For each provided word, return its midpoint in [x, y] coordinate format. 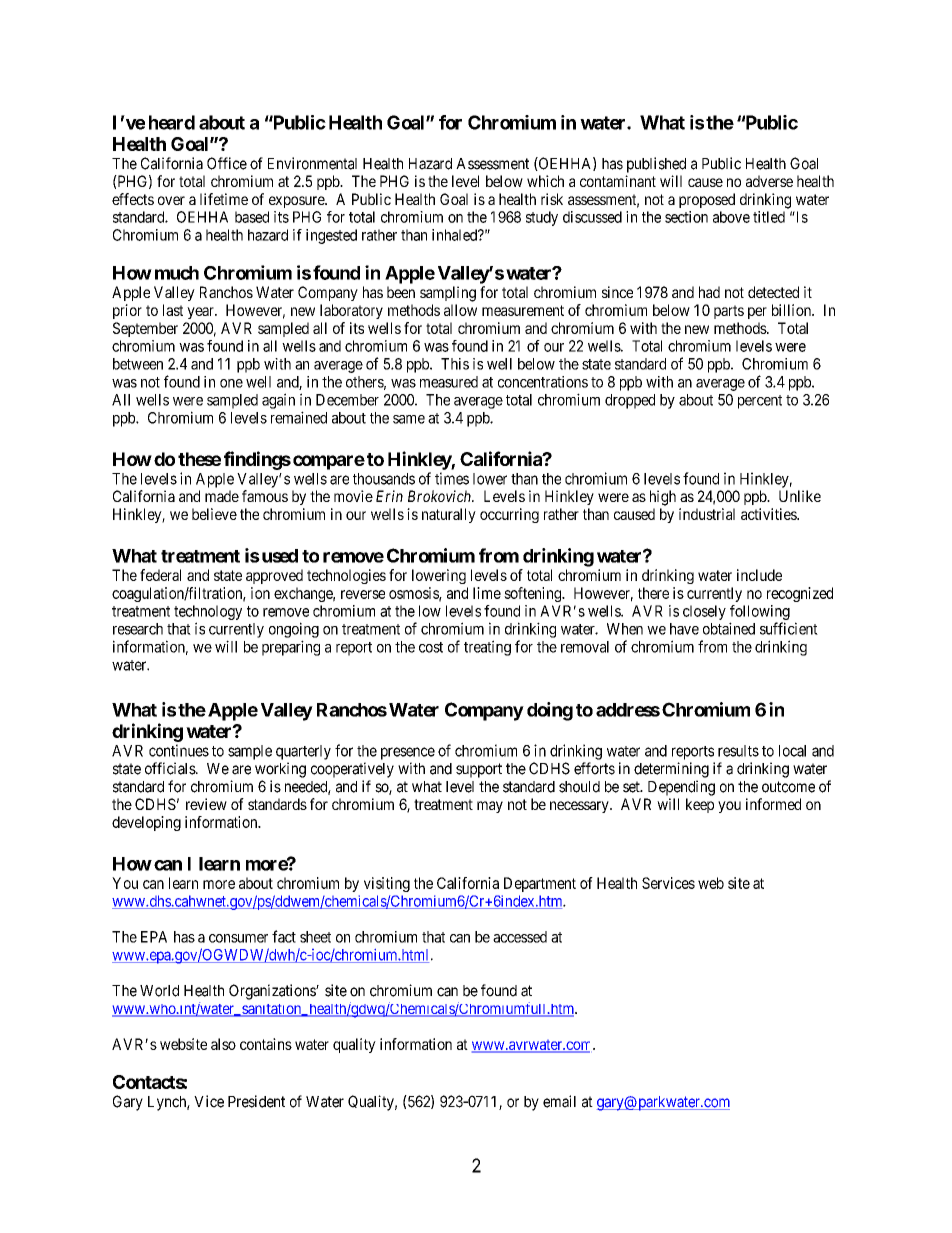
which [545, 181]
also [223, 1044]
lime [487, 593]
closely [704, 612]
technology [208, 614]
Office [227, 163]
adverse [769, 181]
